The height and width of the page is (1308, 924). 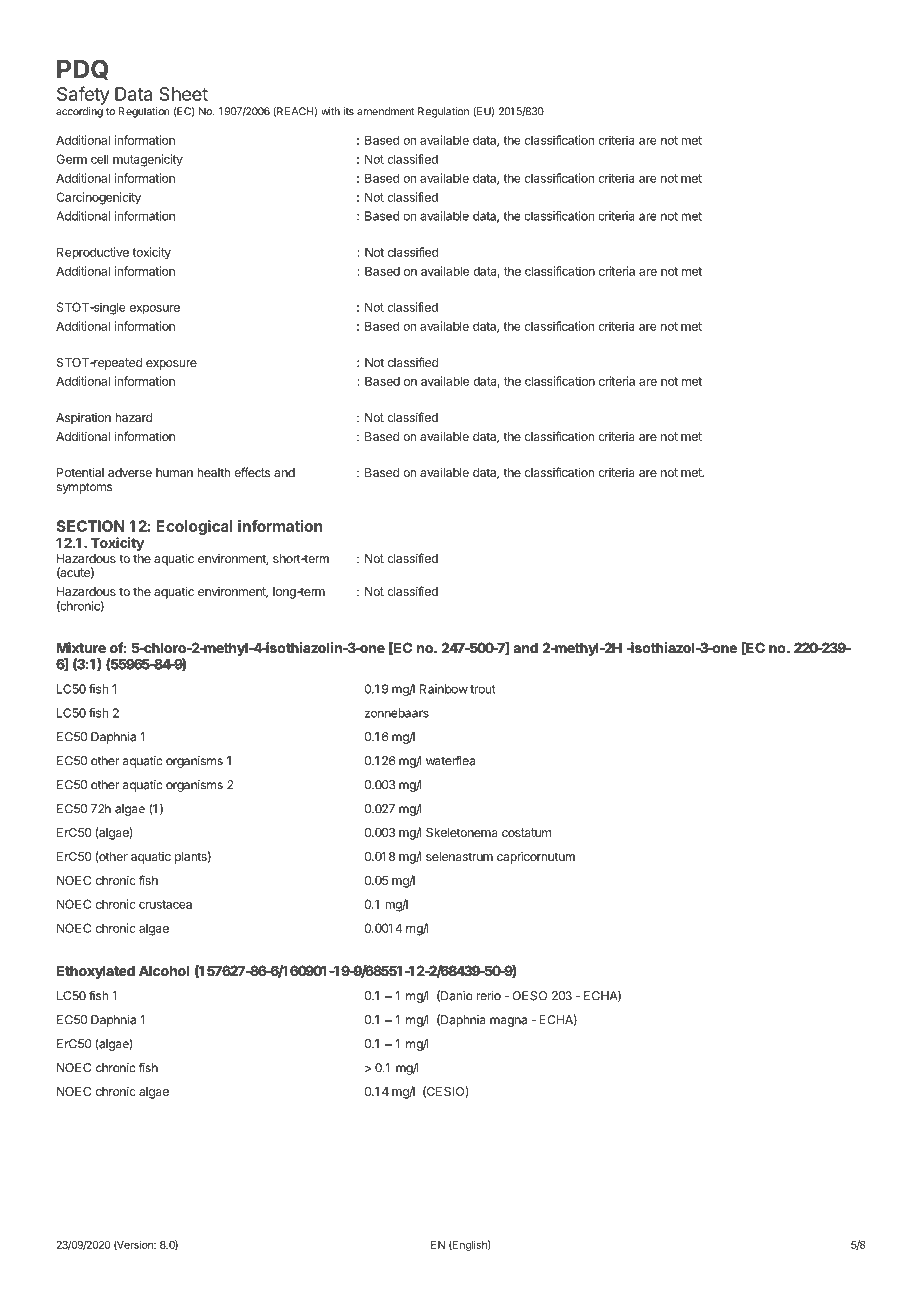 I want to click on Mixture, so click(x=81, y=647).
